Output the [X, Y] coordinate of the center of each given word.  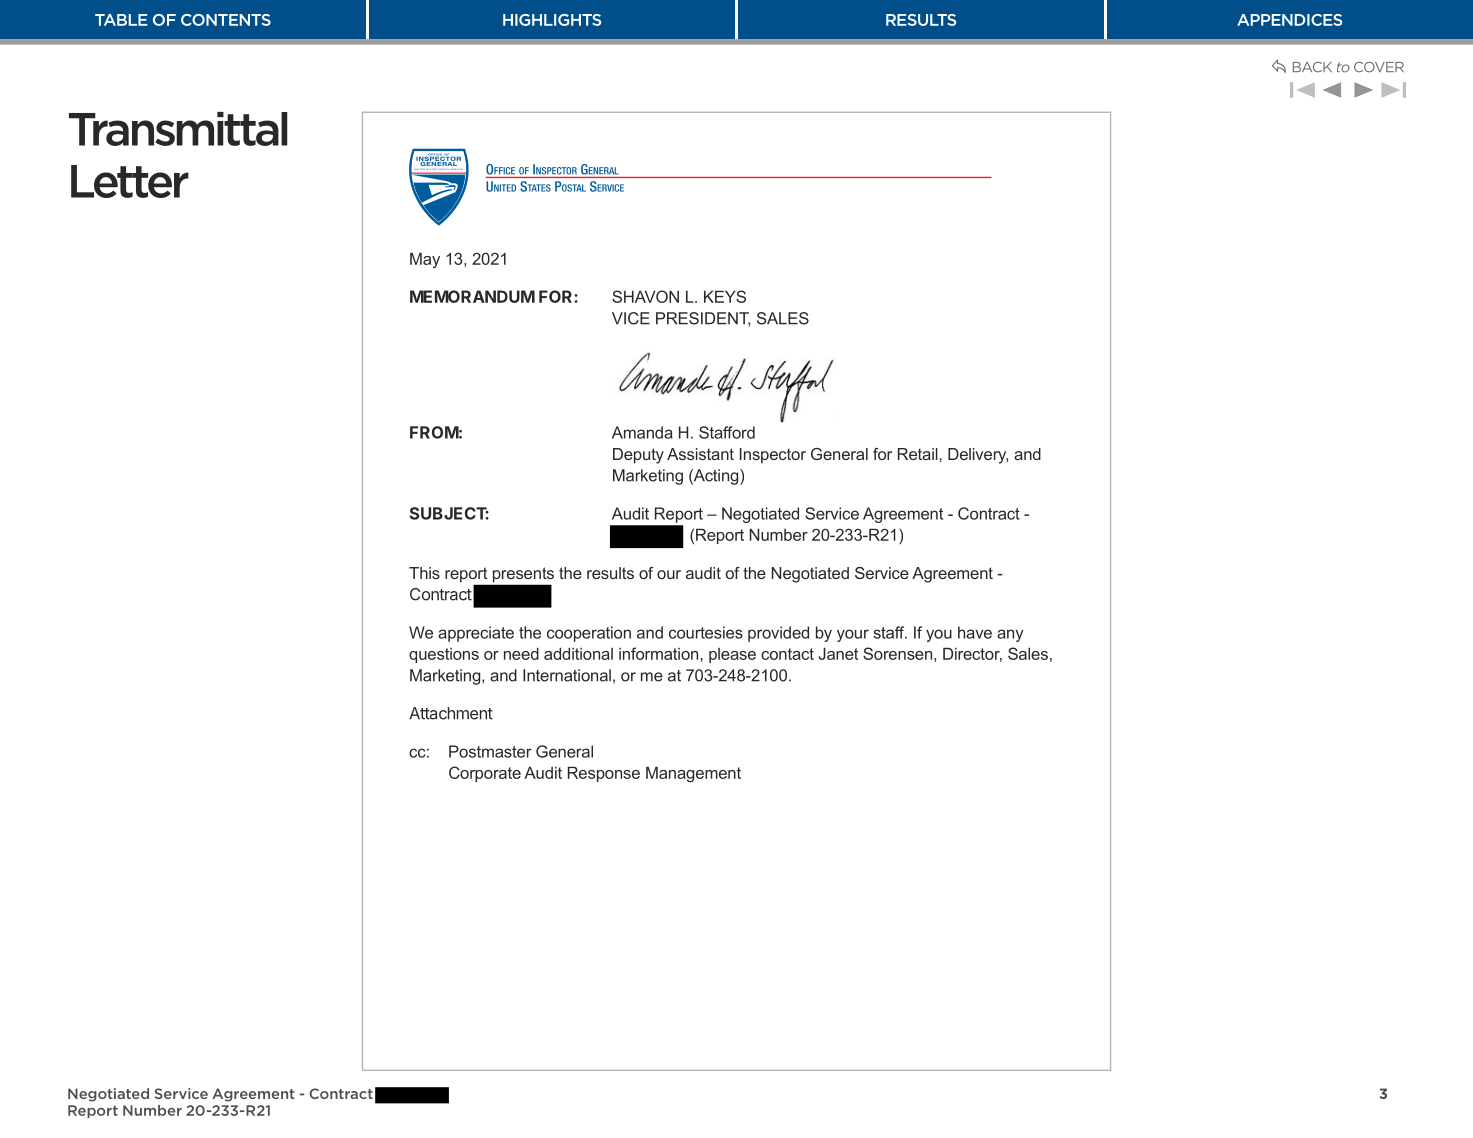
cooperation [589, 634]
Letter [130, 181]
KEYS [725, 296]
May [425, 260]
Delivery [978, 456]
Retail [919, 454]
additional [578, 653]
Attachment [451, 713]
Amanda [642, 432]
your [853, 635]
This [424, 573]
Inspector [773, 456]
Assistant [700, 454]
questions [444, 655]
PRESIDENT [703, 319]
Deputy [638, 456]
